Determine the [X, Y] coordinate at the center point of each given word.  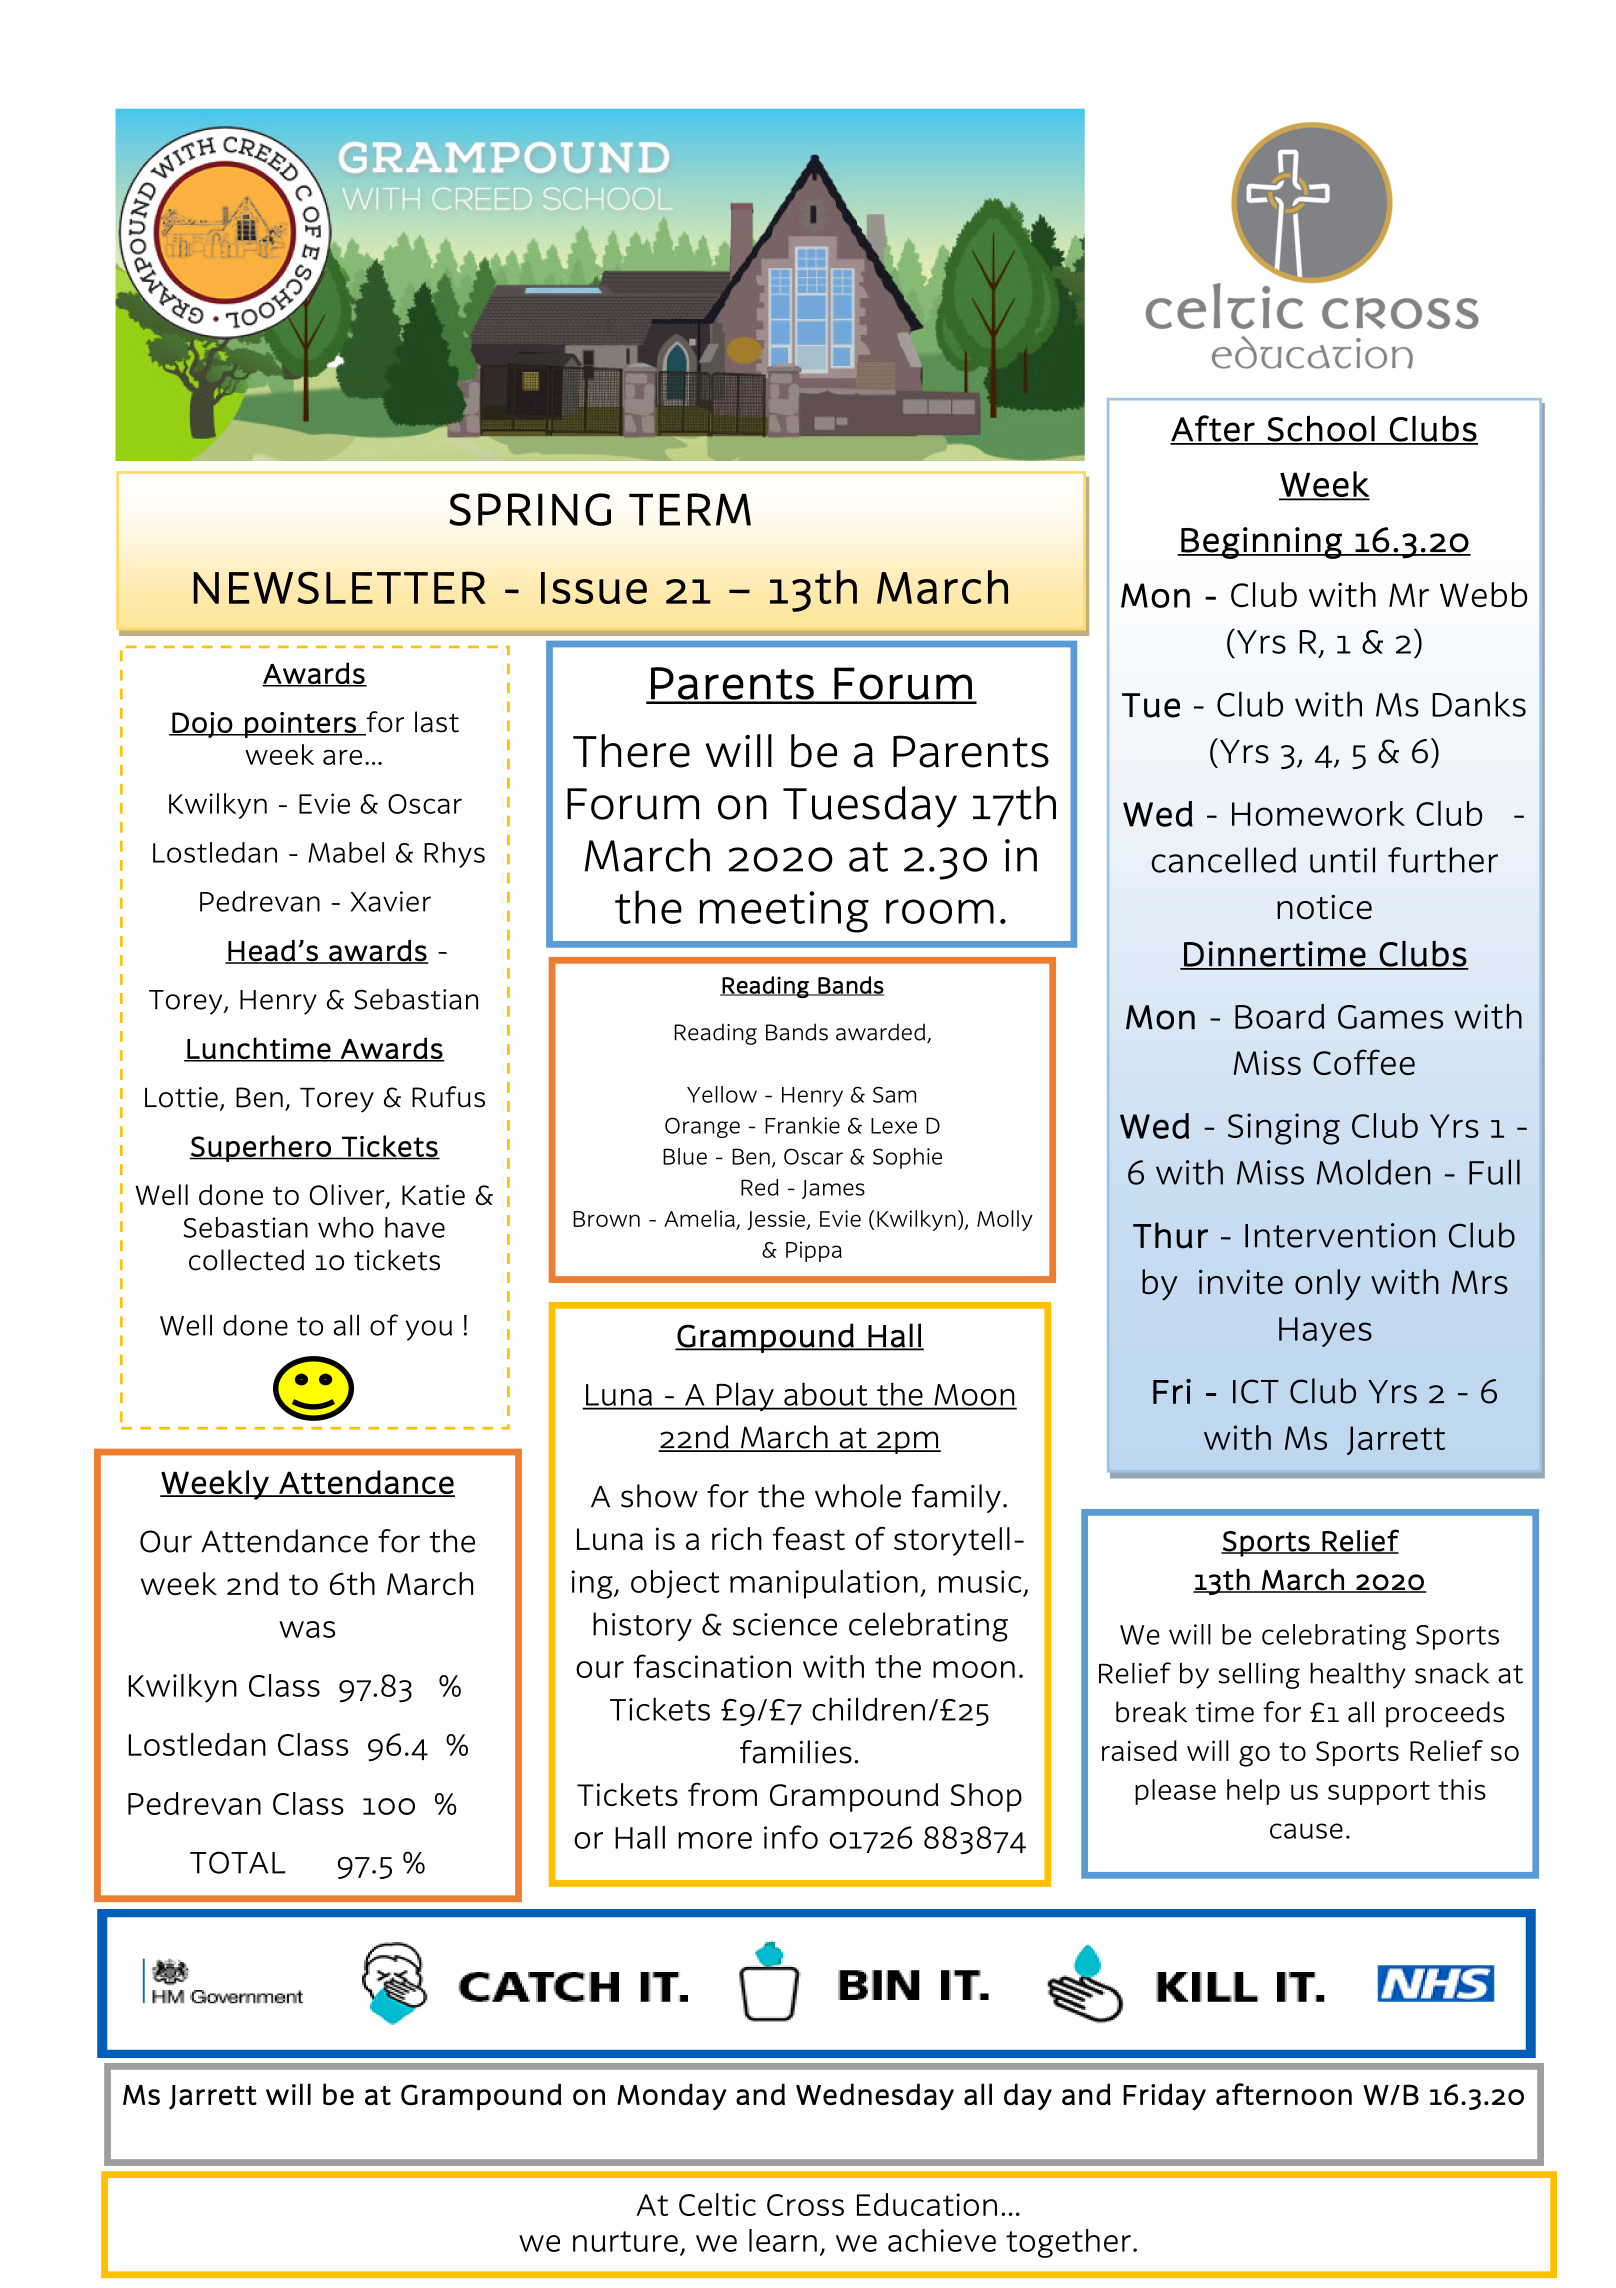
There [631, 751]
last [437, 722]
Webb [1484, 594]
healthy [1358, 1676]
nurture [625, 2241]
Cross [805, 2205]
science [785, 1624]
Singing [1284, 1129]
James [833, 1189]
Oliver [348, 1196]
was [307, 1629]
